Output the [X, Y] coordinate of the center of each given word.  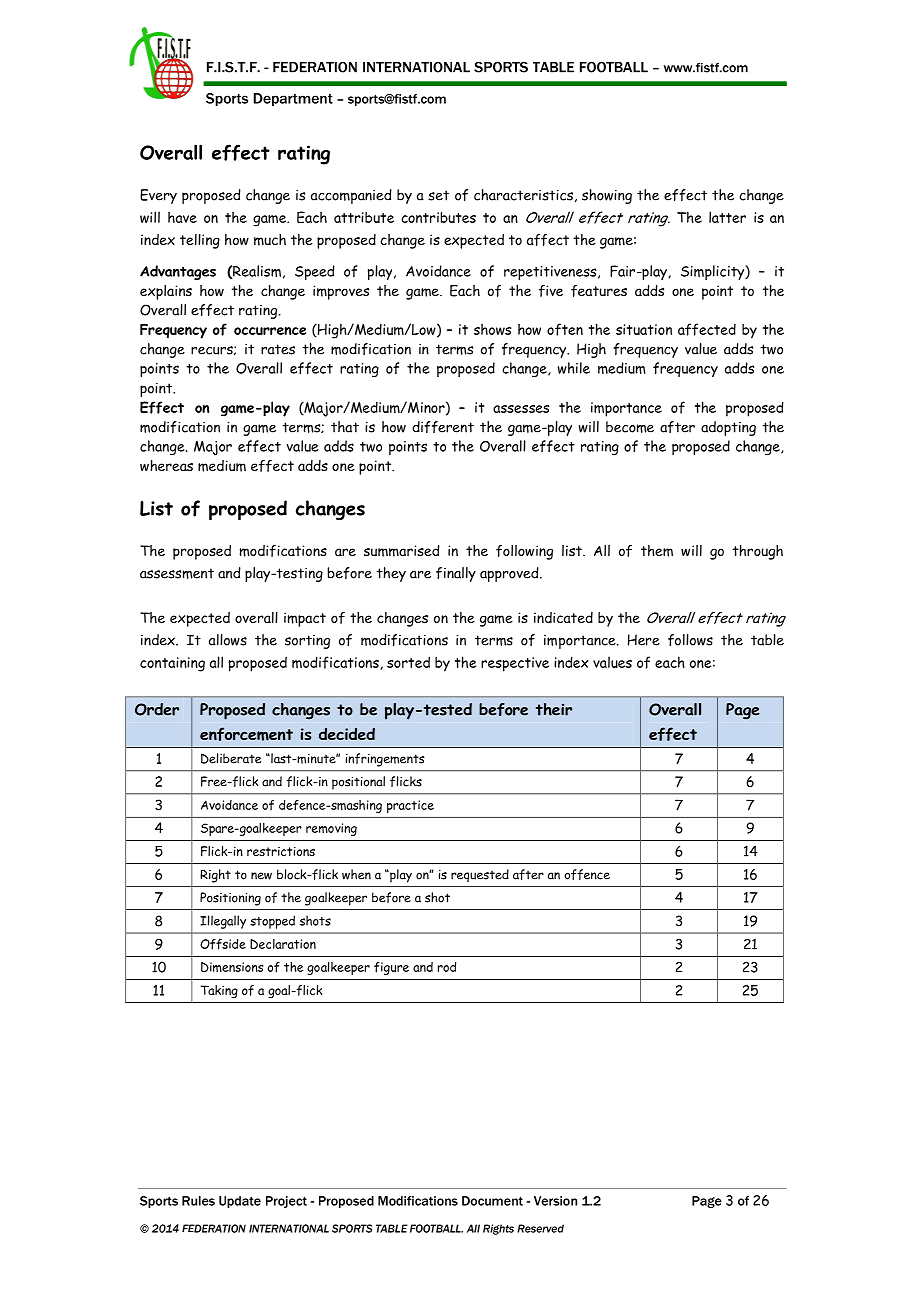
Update [240, 1202]
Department [293, 99]
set [438, 195]
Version [555, 1201]
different [443, 427]
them [657, 551]
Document [492, 1201]
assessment [177, 573]
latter [727, 217]
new [261, 876]
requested [480, 875]
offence [587, 874]
